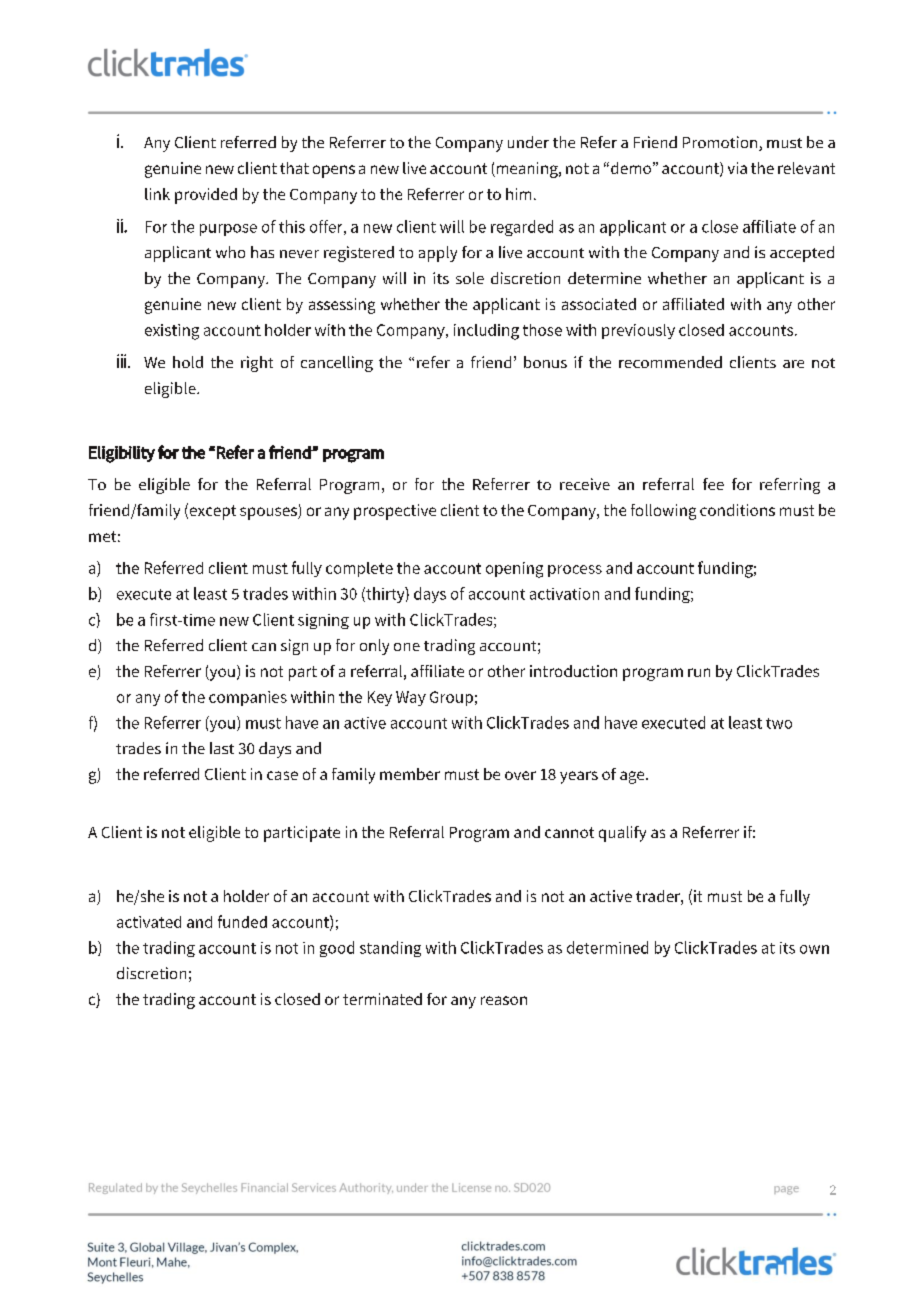  What do you see at coordinates (518, 194) in the screenshot?
I see `him` at bounding box center [518, 194].
